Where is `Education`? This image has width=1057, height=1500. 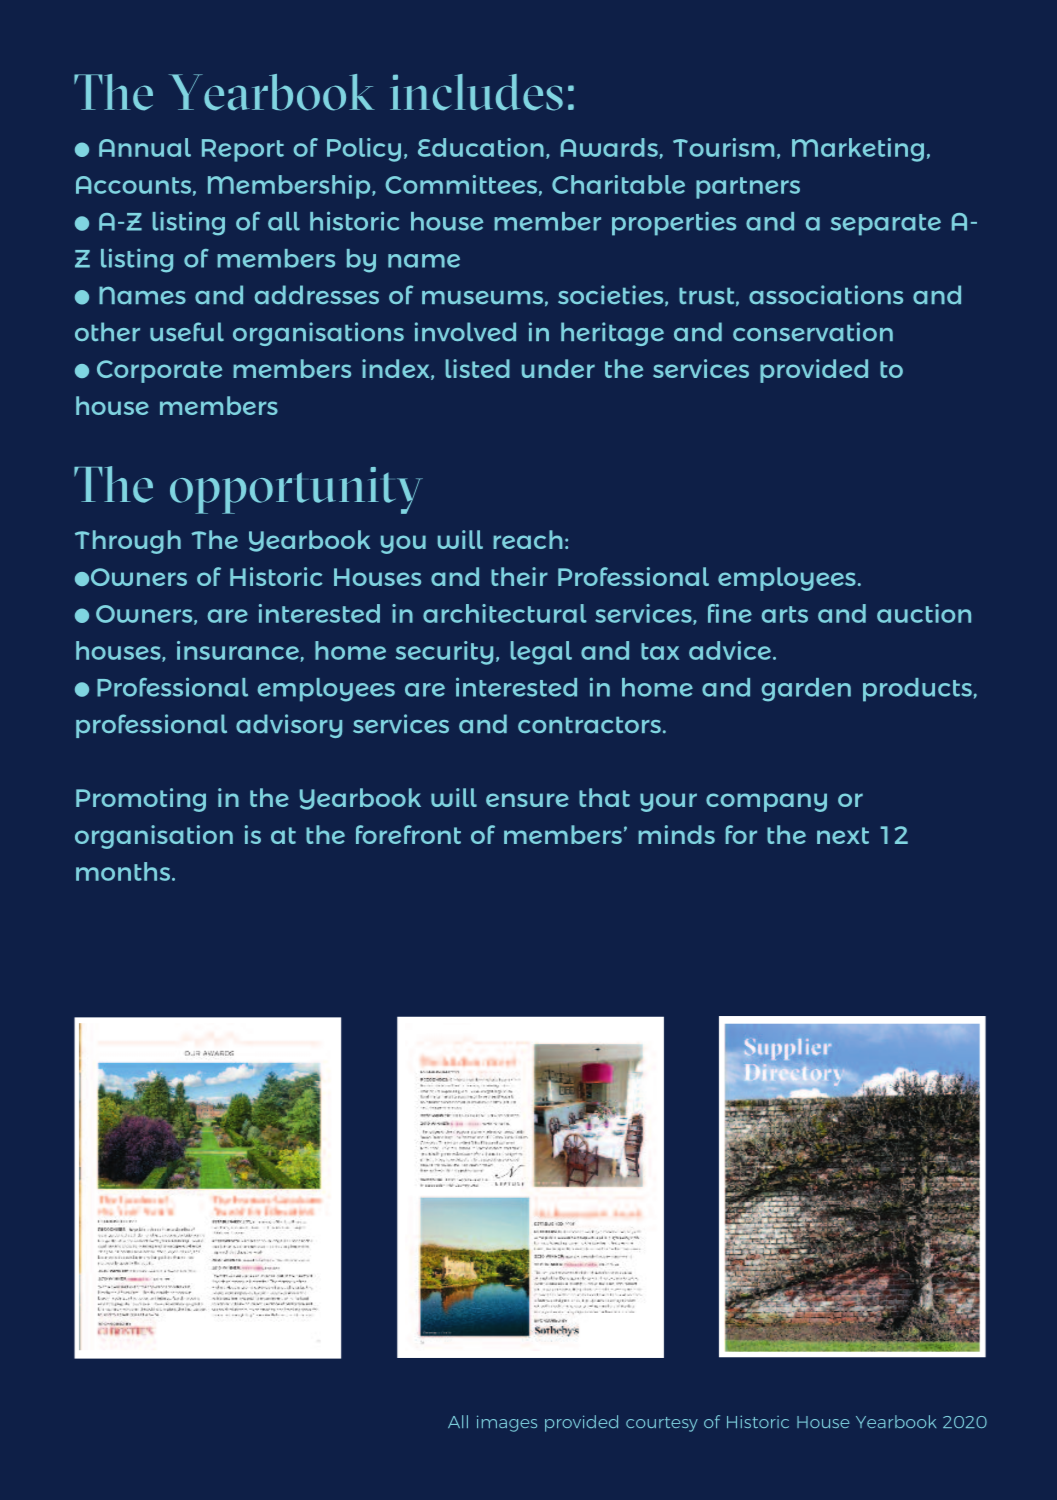 Education is located at coordinates (481, 147).
